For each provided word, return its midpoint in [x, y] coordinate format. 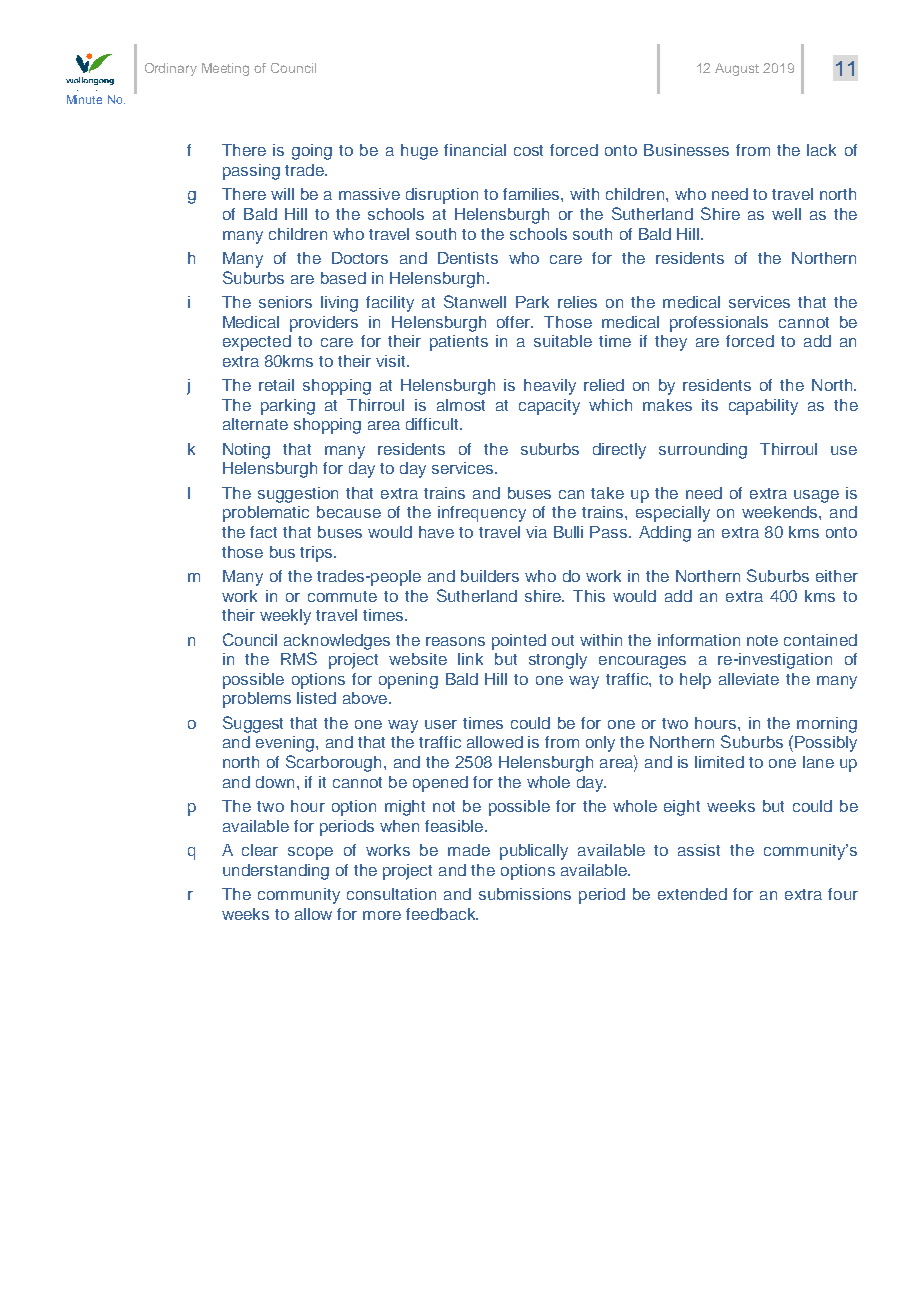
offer [515, 322]
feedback [442, 914]
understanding [276, 872]
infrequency [482, 514]
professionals [719, 324]
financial [475, 150]
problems [257, 700]
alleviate [749, 679]
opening [408, 681]
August [737, 69]
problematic [266, 514]
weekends [781, 512]
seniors [285, 302]
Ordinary [171, 69]
